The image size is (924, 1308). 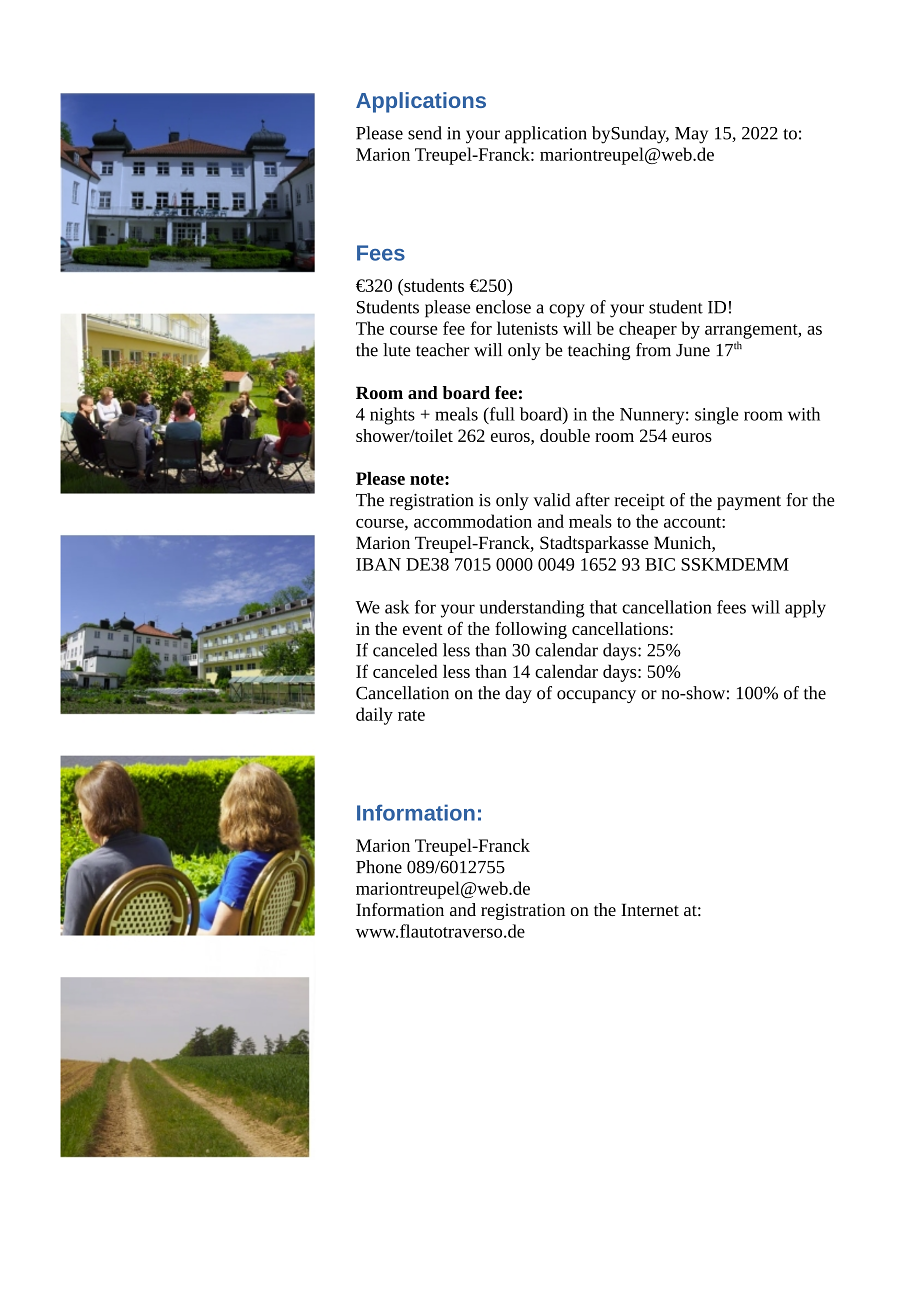 I want to click on occupancy, so click(x=596, y=696).
